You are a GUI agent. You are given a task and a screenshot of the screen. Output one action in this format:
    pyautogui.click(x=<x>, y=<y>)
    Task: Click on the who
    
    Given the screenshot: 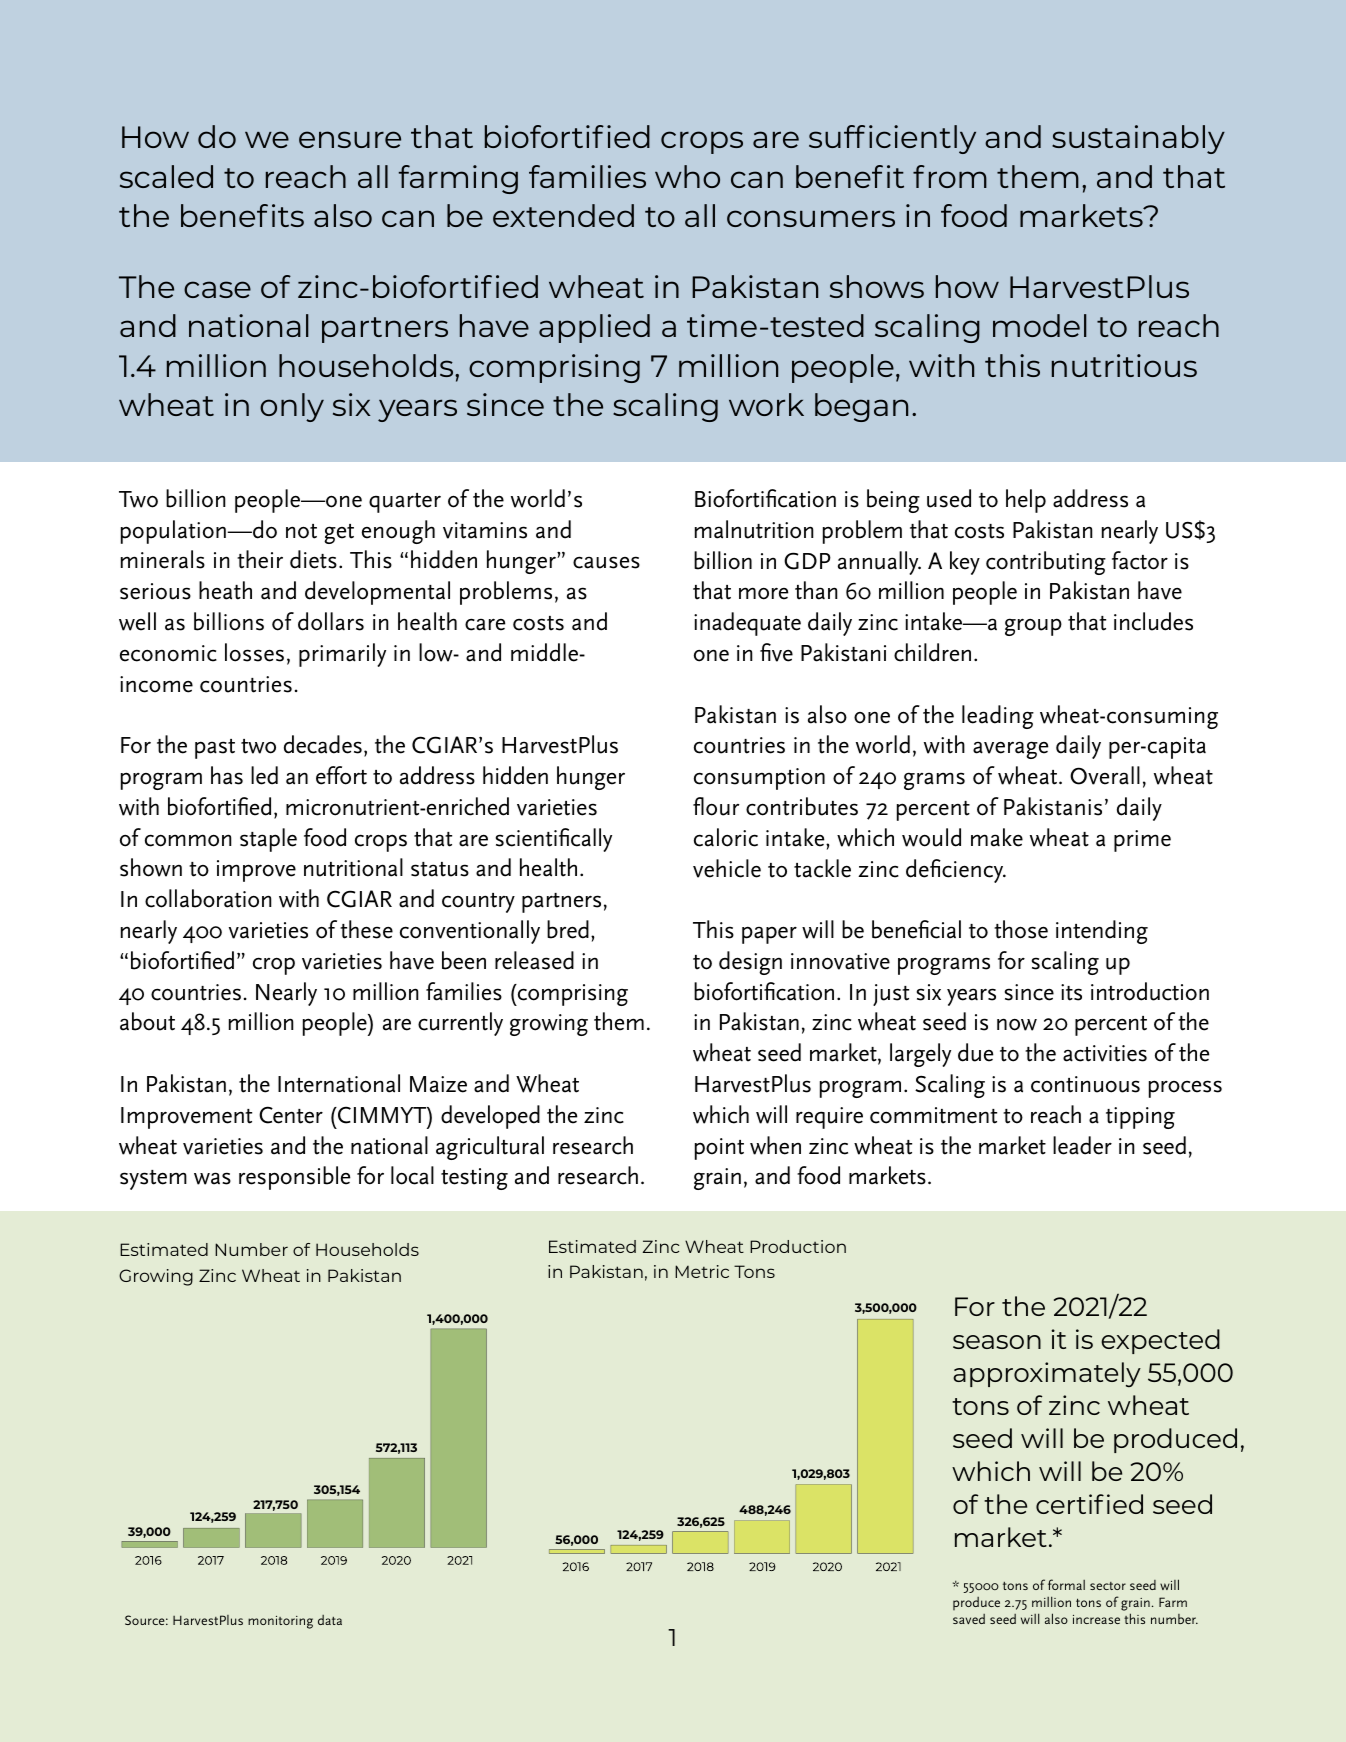 What is the action you would take?
    pyautogui.click(x=687, y=176)
